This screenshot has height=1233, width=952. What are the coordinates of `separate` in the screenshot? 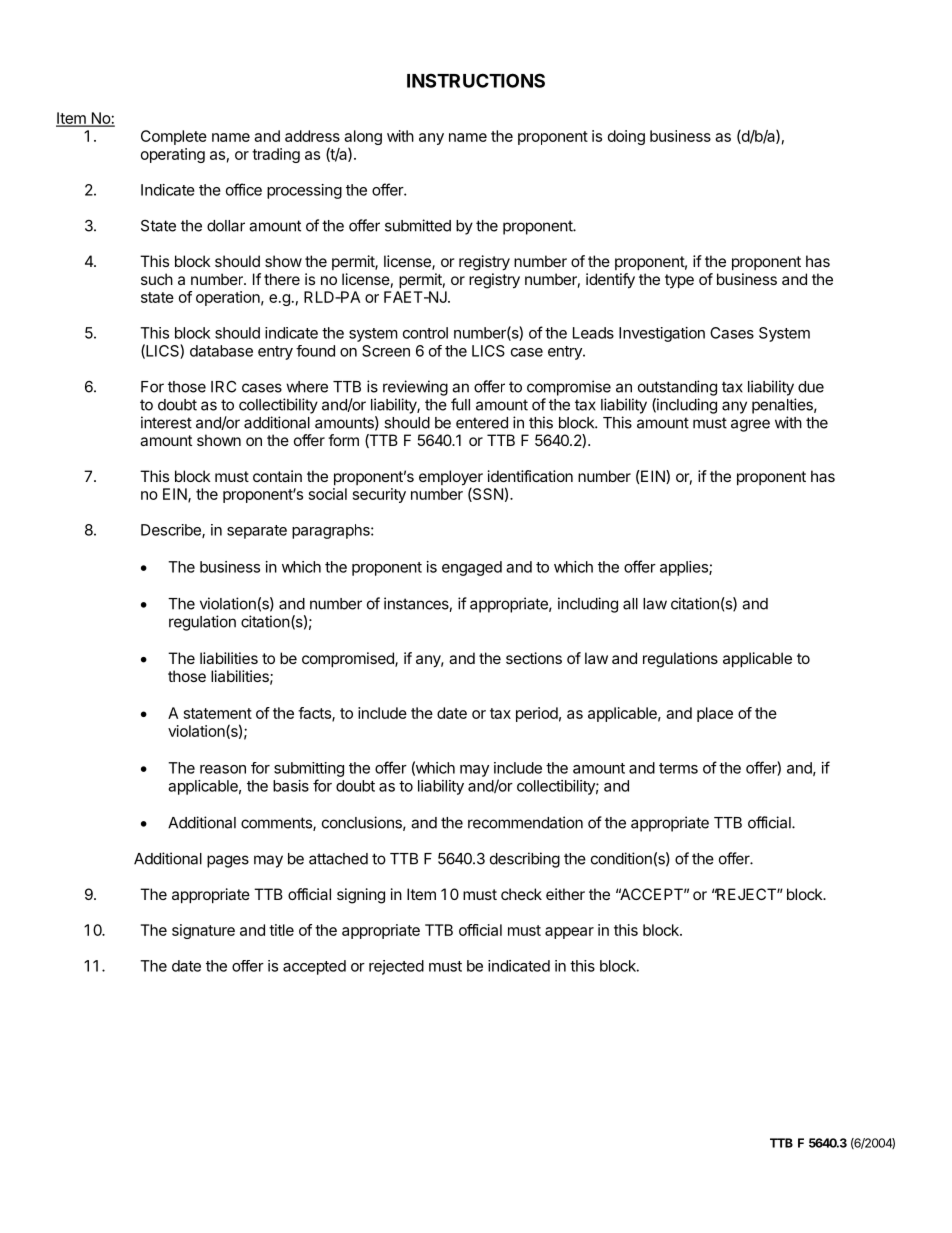 It's located at (257, 532).
